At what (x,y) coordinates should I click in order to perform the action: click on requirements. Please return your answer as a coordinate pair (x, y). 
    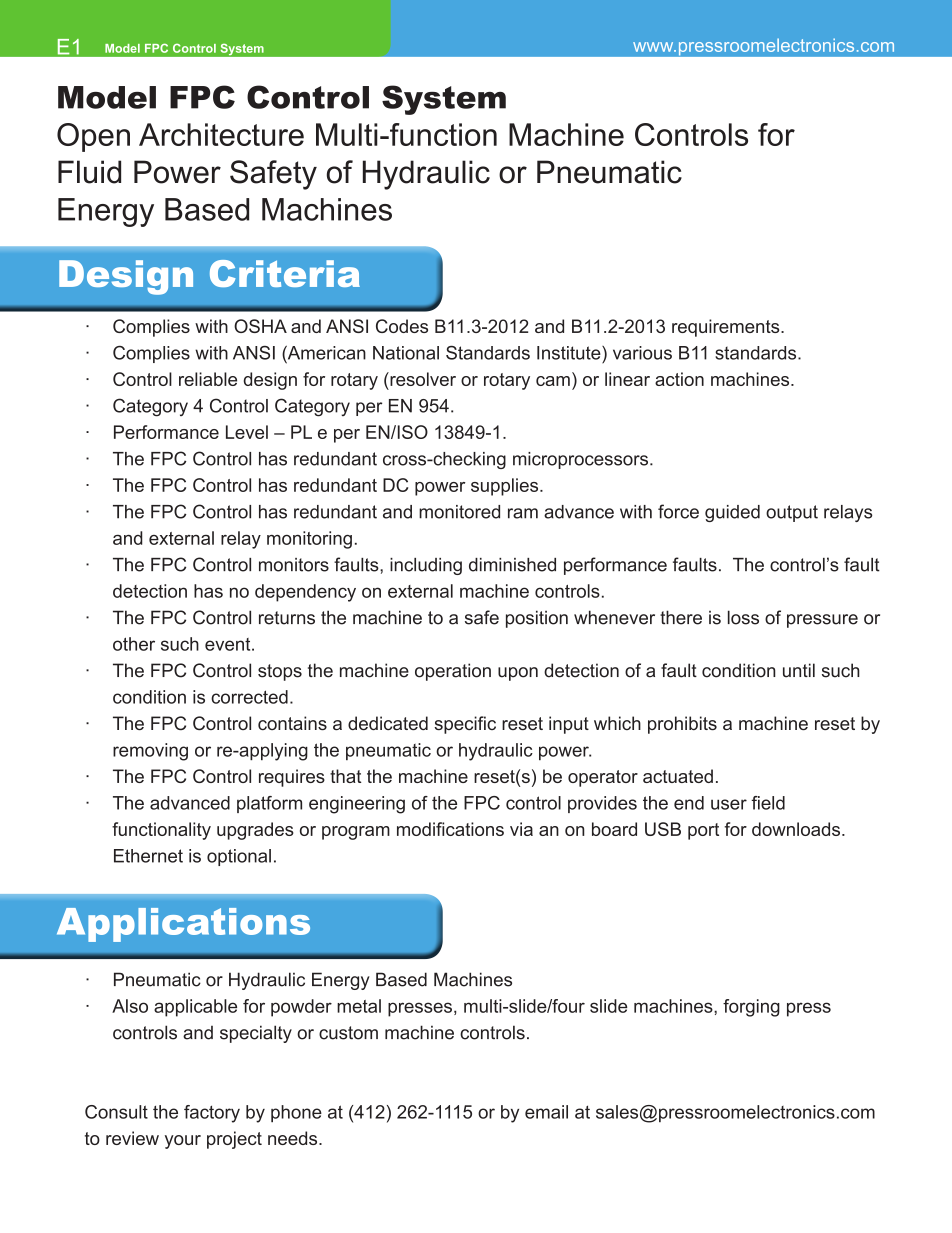
    Looking at the image, I should click on (727, 328).
